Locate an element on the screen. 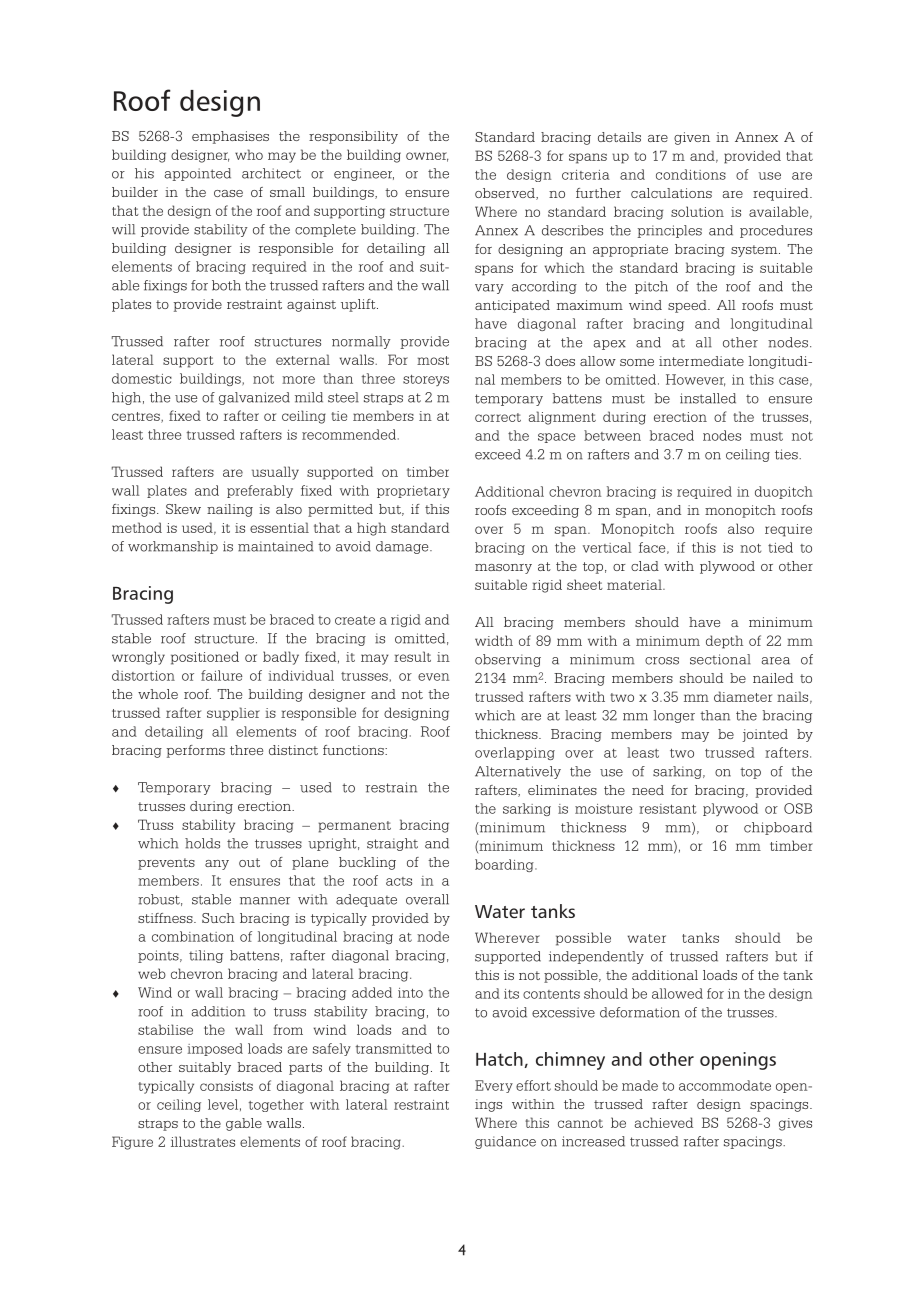 The width and height of the screenshot is (924, 1308). correct is located at coordinates (498, 417).
